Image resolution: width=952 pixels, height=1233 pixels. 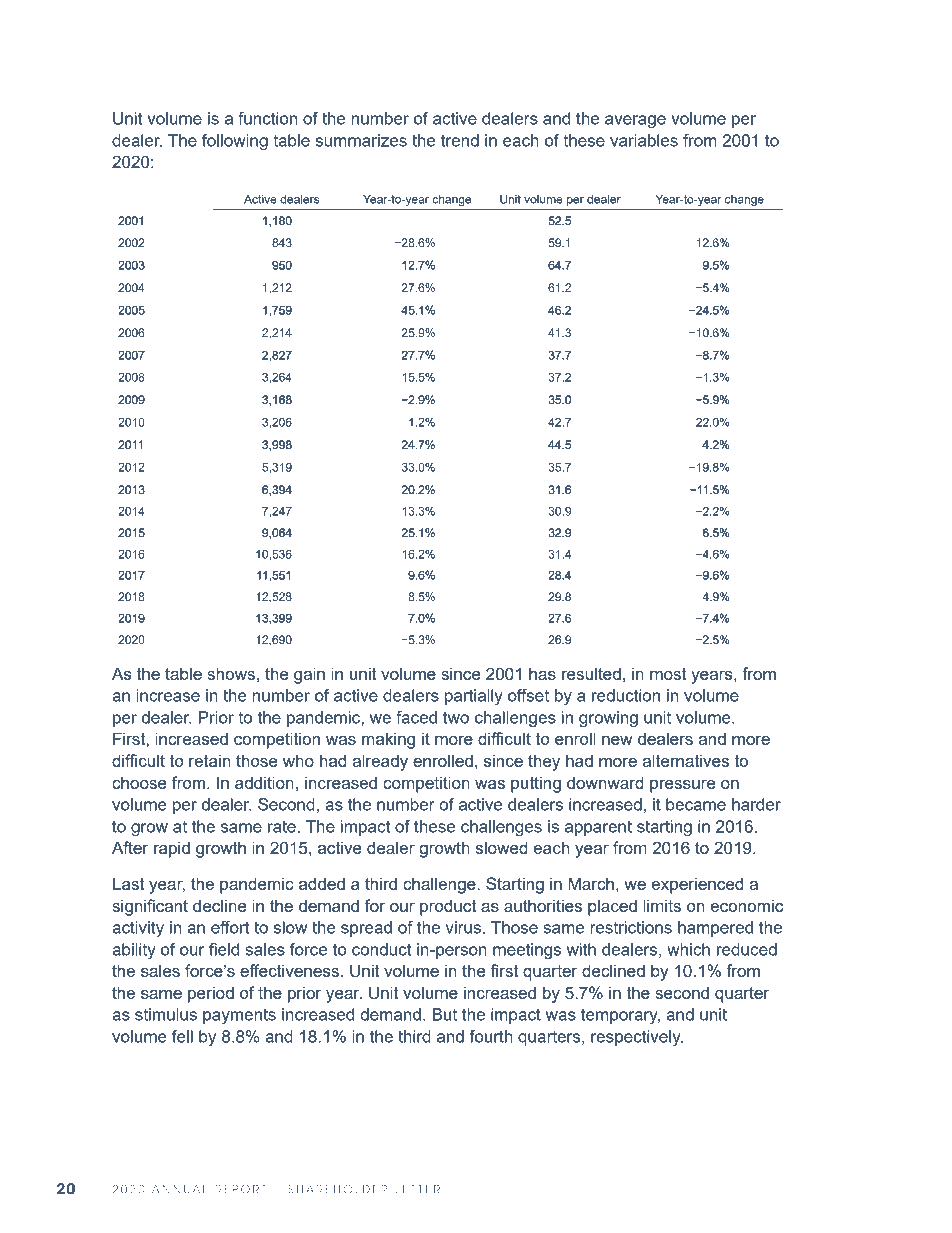 What do you see at coordinates (668, 674) in the screenshot?
I see `most` at bounding box center [668, 674].
